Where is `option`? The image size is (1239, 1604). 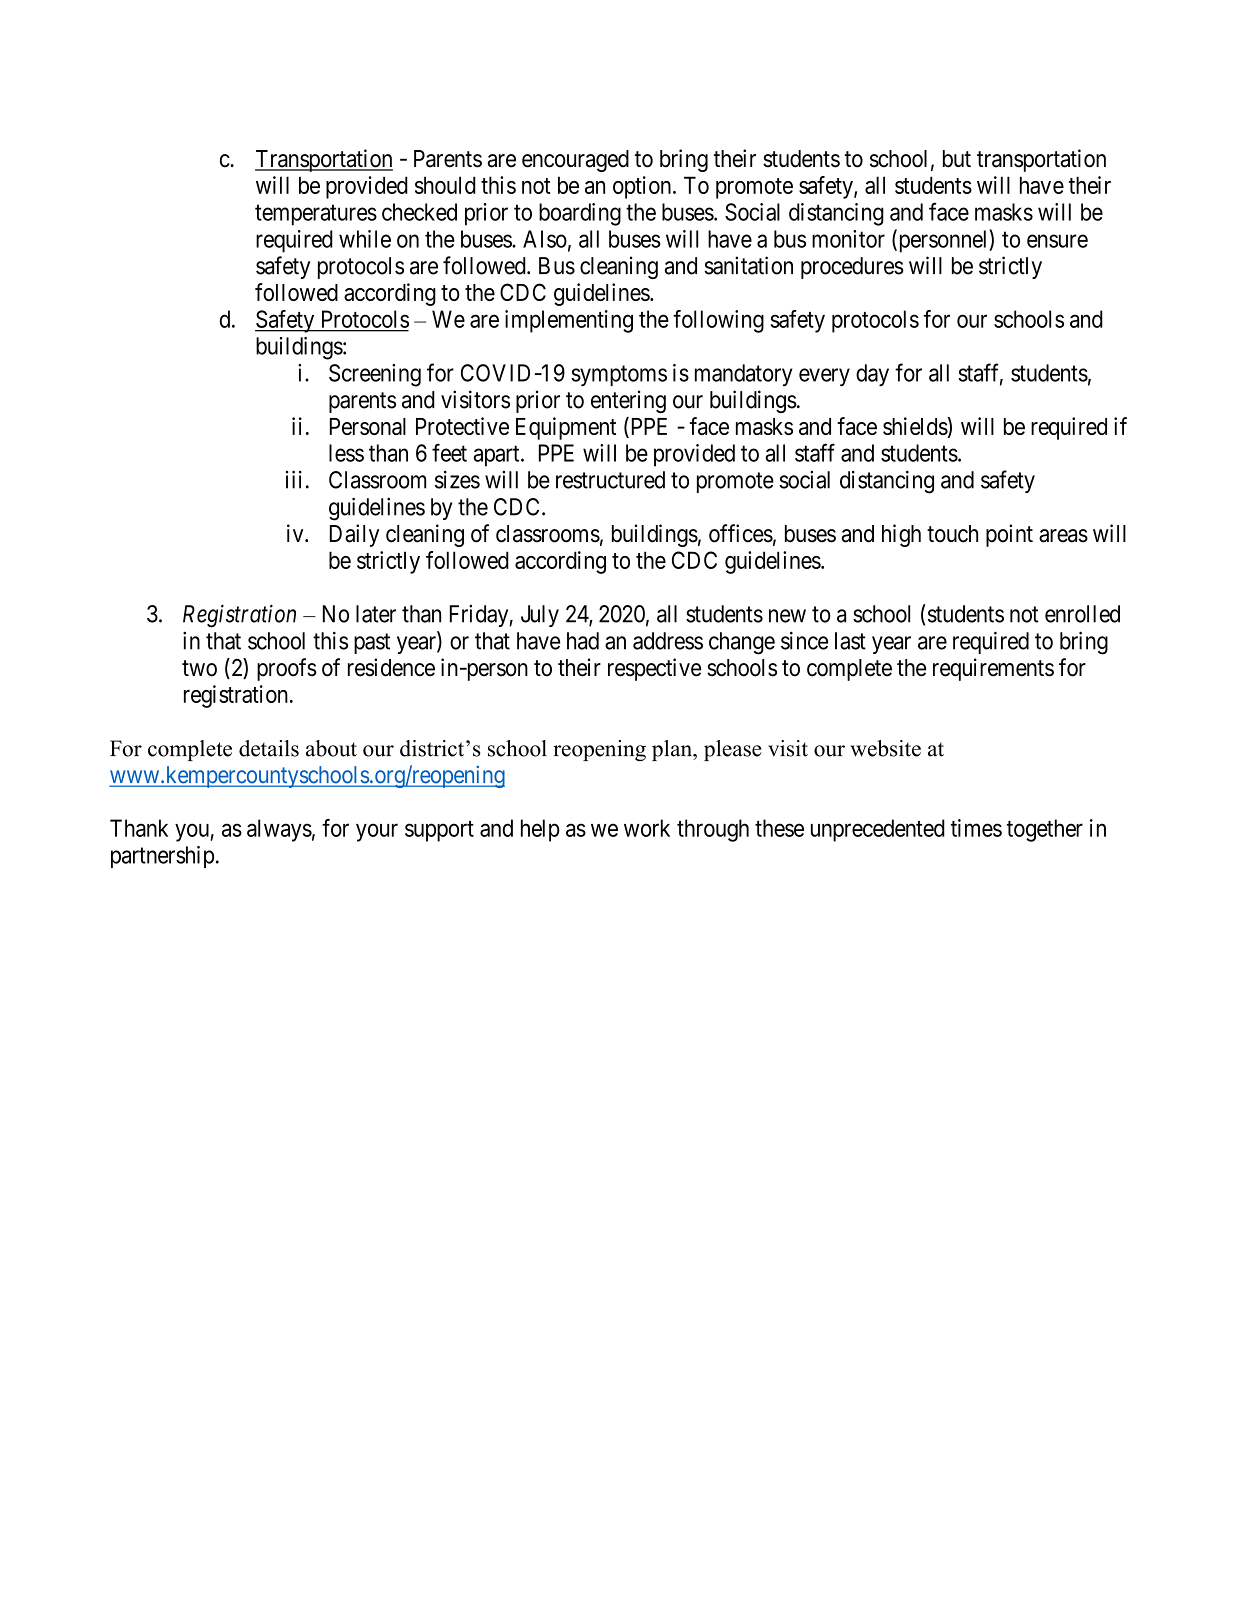 option is located at coordinates (643, 187).
